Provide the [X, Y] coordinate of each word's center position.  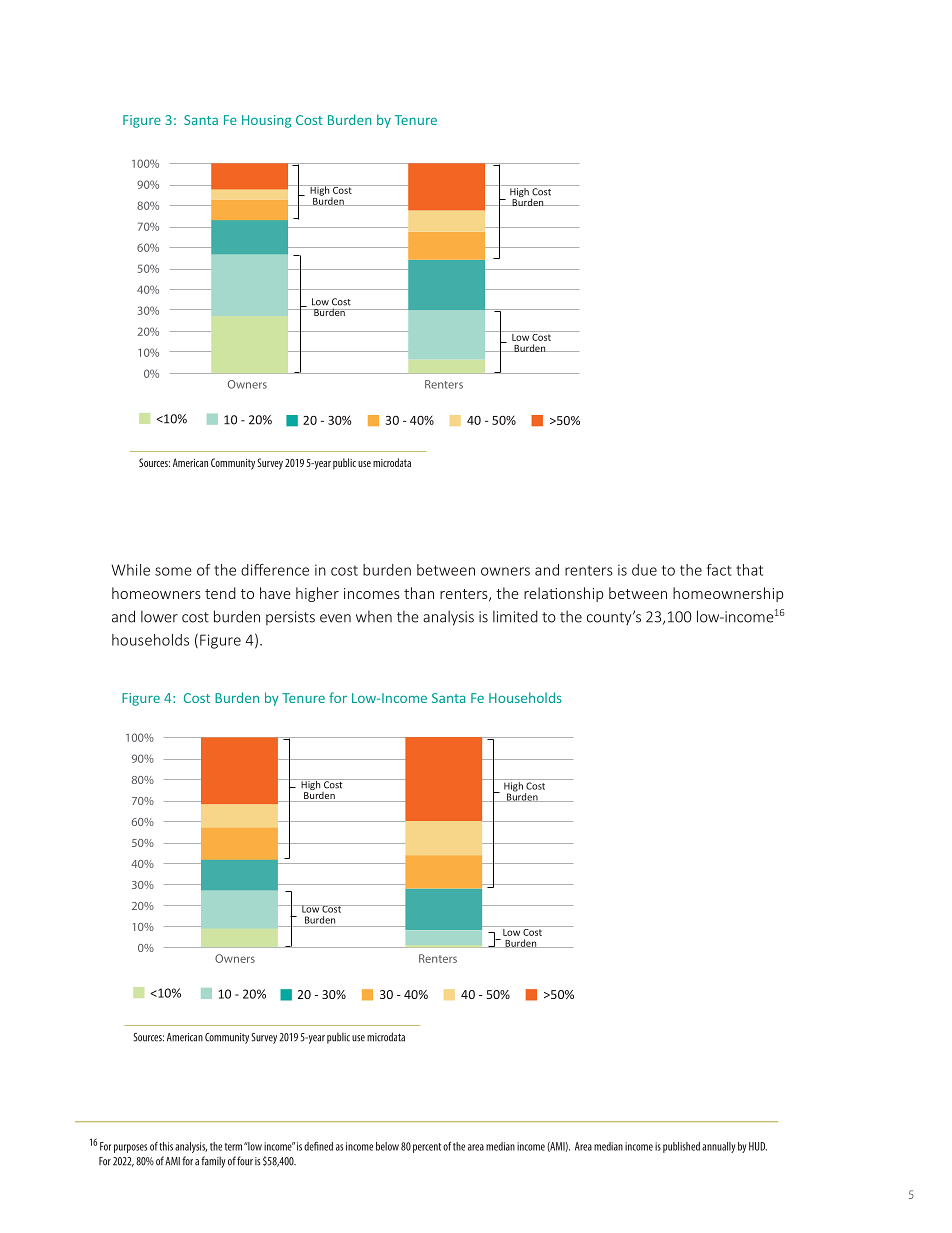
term [233, 1147]
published [681, 1147]
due [644, 570]
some [173, 571]
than [419, 593]
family [213, 1162]
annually [718, 1147]
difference [275, 570]
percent [427, 1148]
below [387, 1146]
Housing [266, 121]
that [749, 570]
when [374, 616]
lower [159, 616]
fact [719, 570]
